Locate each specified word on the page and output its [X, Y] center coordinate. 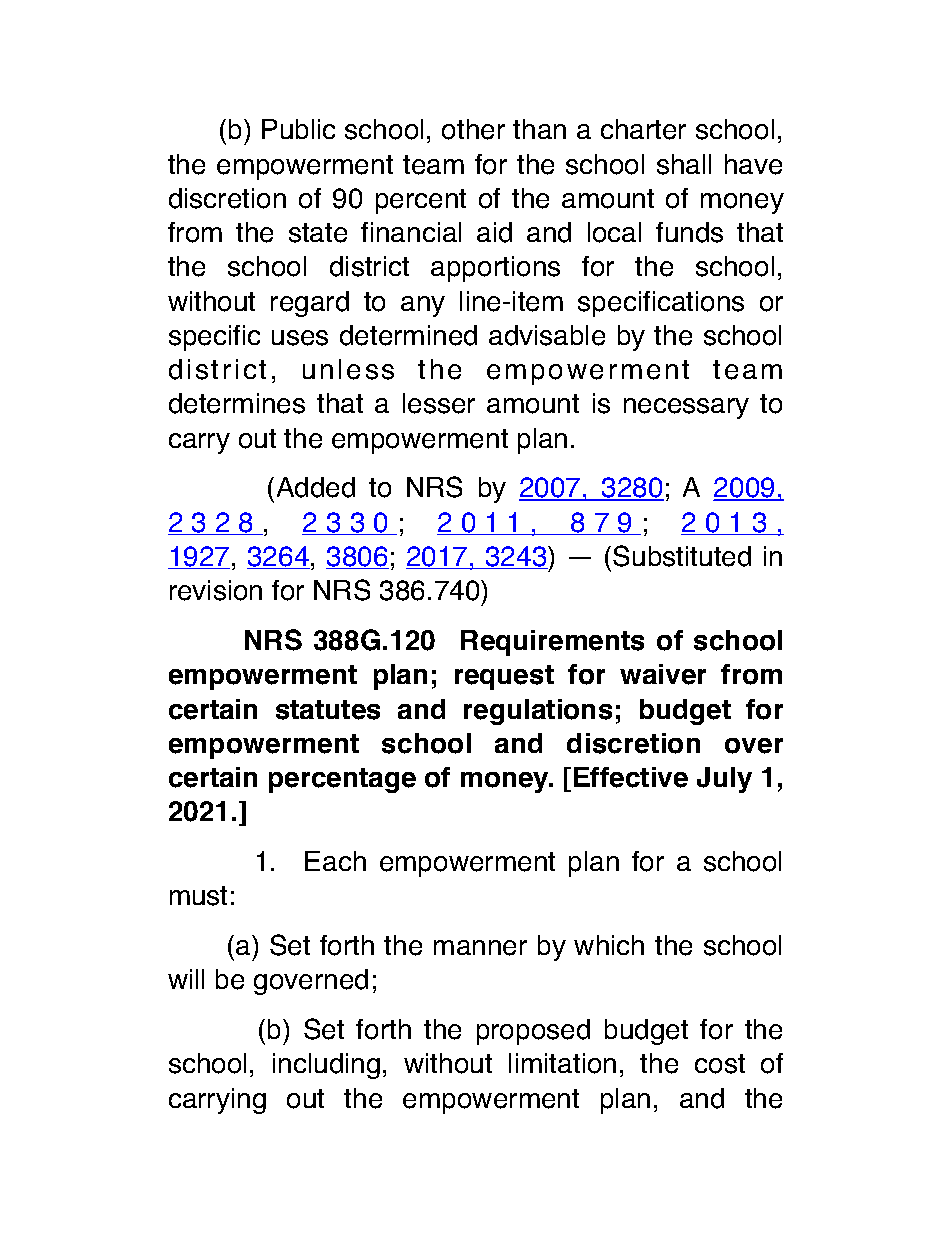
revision [216, 590]
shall [684, 164]
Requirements [552, 643]
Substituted [682, 556]
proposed [533, 1032]
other [473, 129]
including [326, 1066]
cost [720, 1064]
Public [298, 129]
